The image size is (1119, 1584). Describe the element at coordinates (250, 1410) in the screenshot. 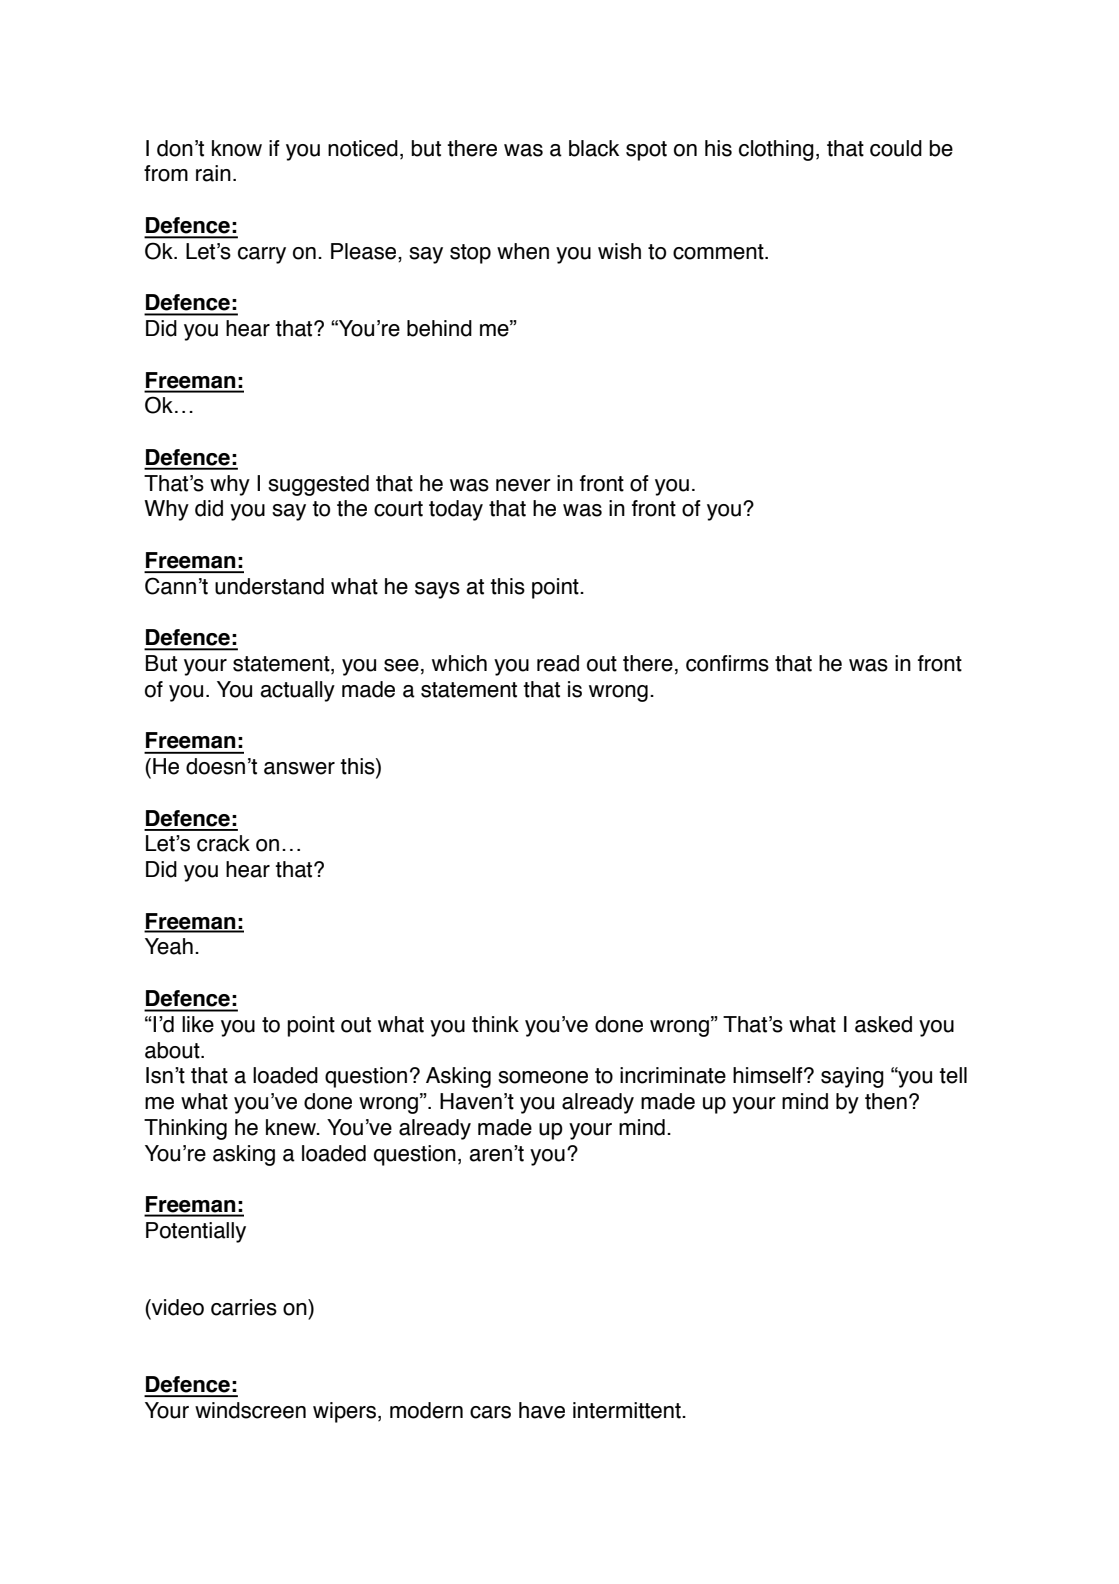

I see `windscreen` at that location.
